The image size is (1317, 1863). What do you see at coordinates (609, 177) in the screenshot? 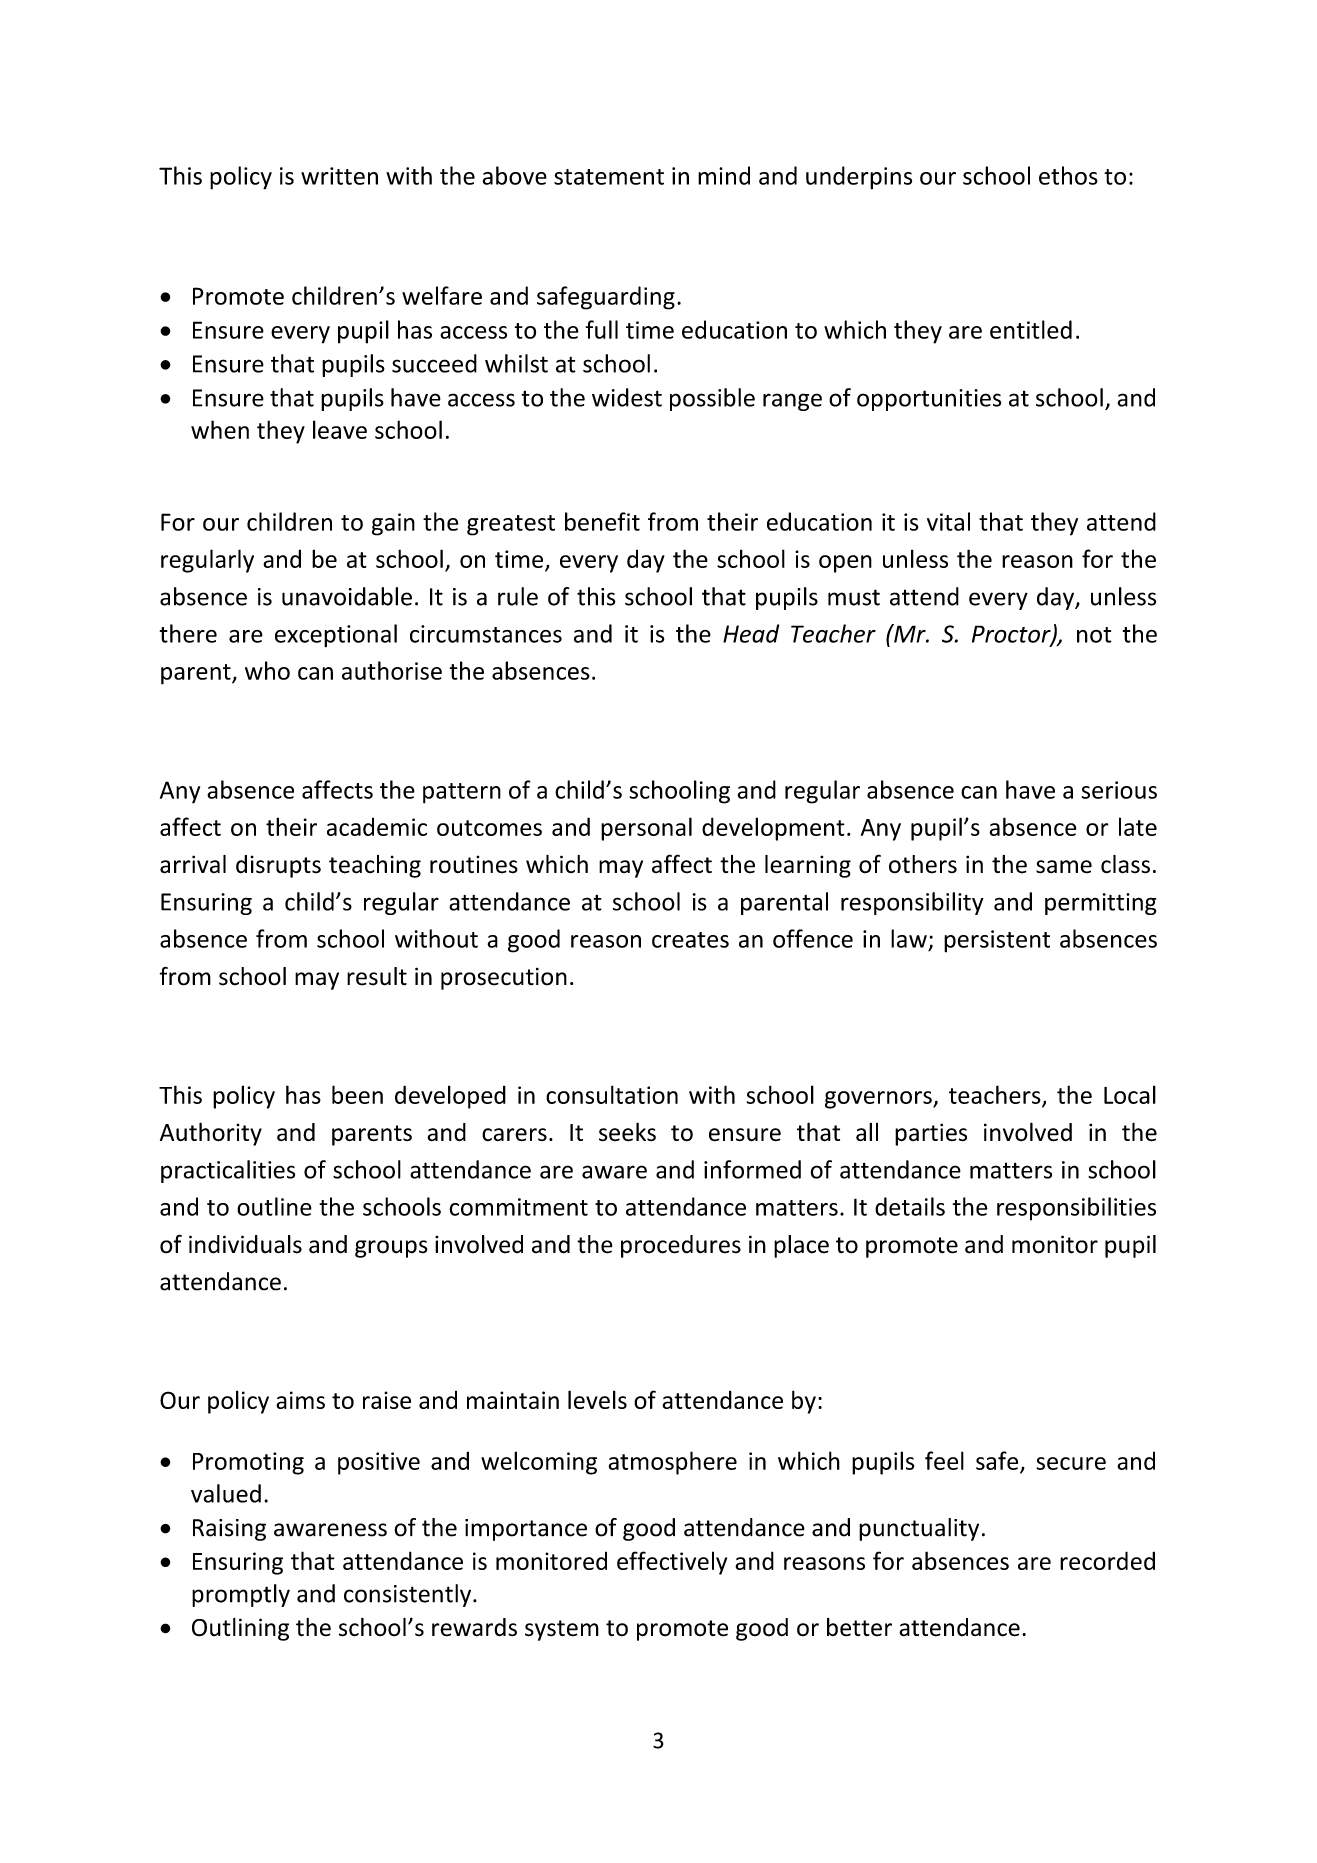
I see `statement` at bounding box center [609, 177].
